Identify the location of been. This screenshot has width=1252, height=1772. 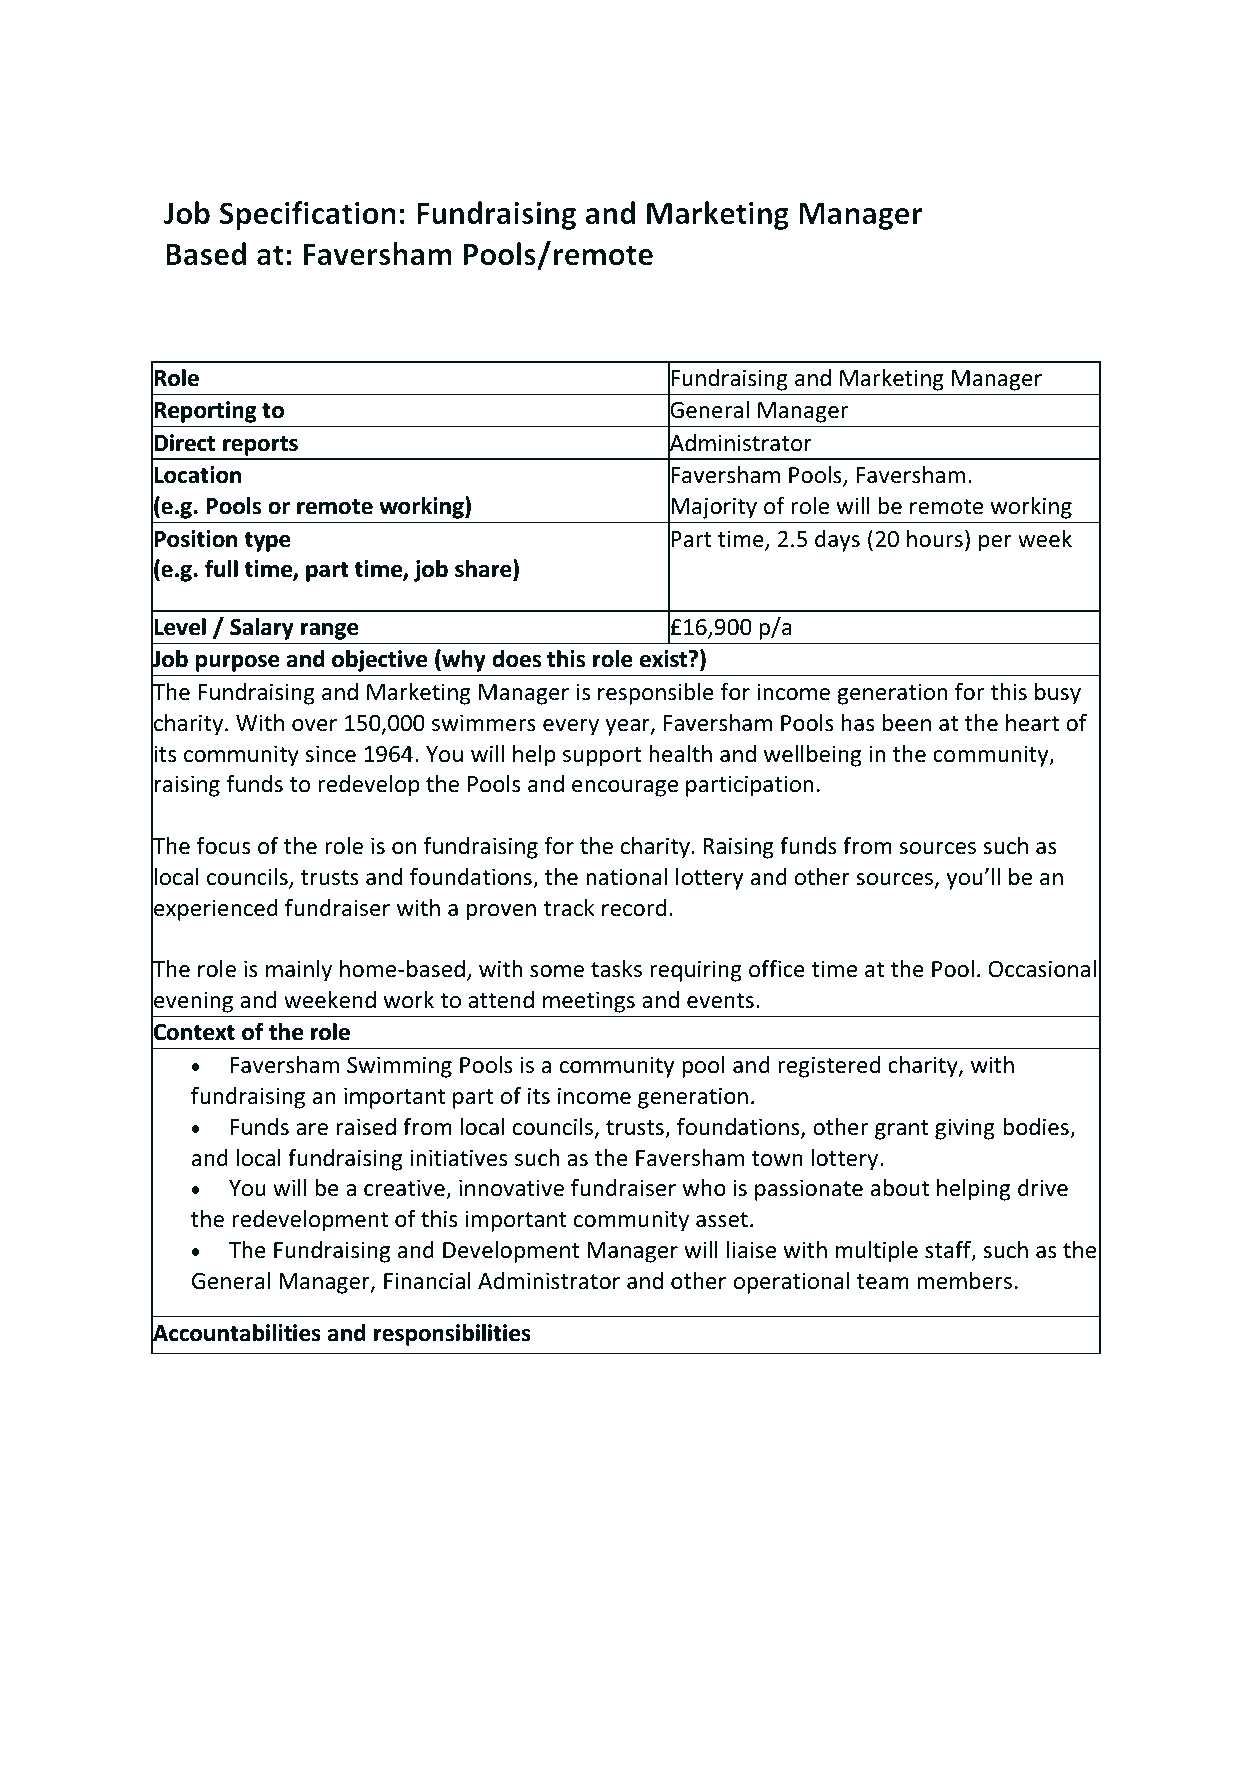
(907, 723).
